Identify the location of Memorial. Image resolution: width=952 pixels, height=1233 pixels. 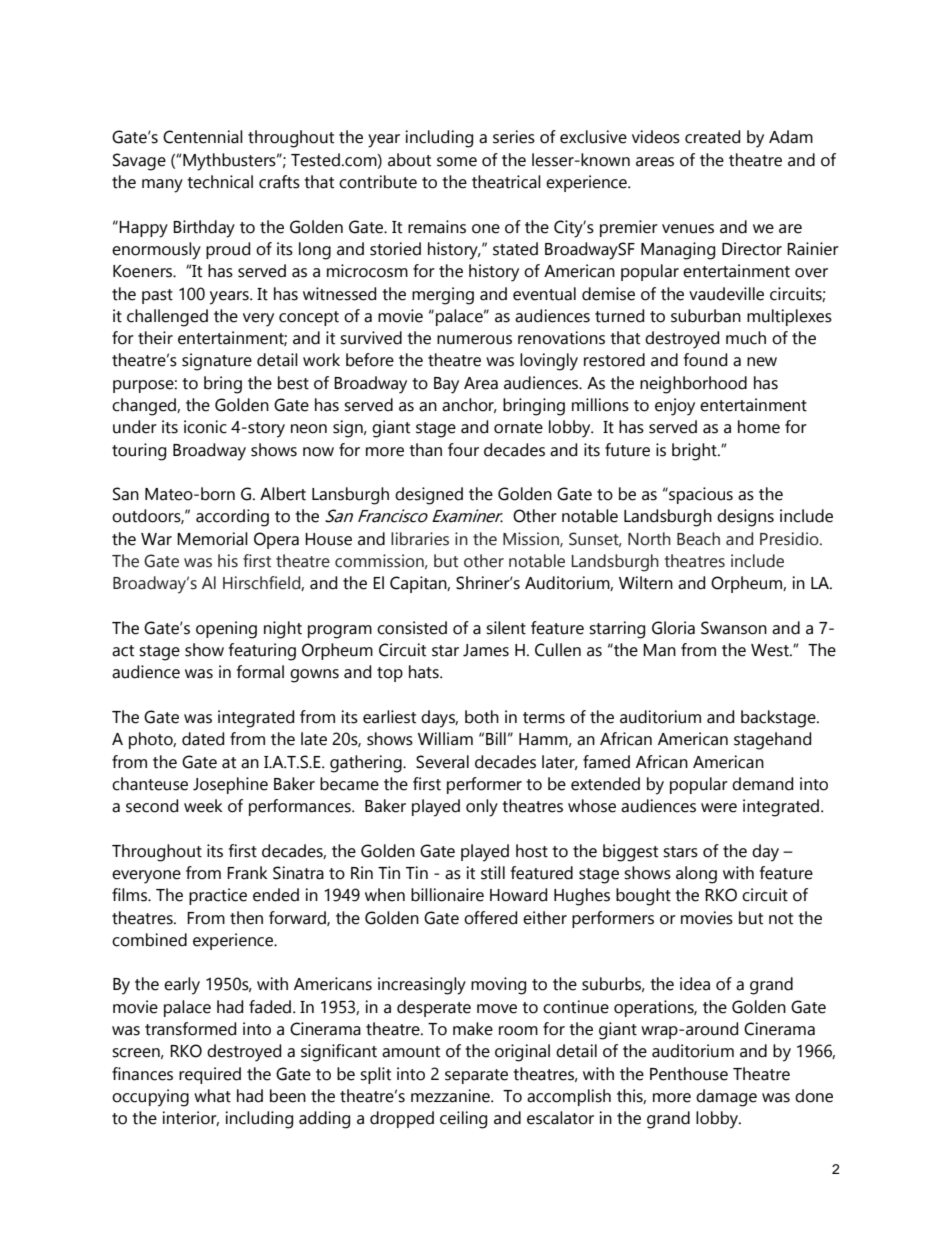
(212, 539).
